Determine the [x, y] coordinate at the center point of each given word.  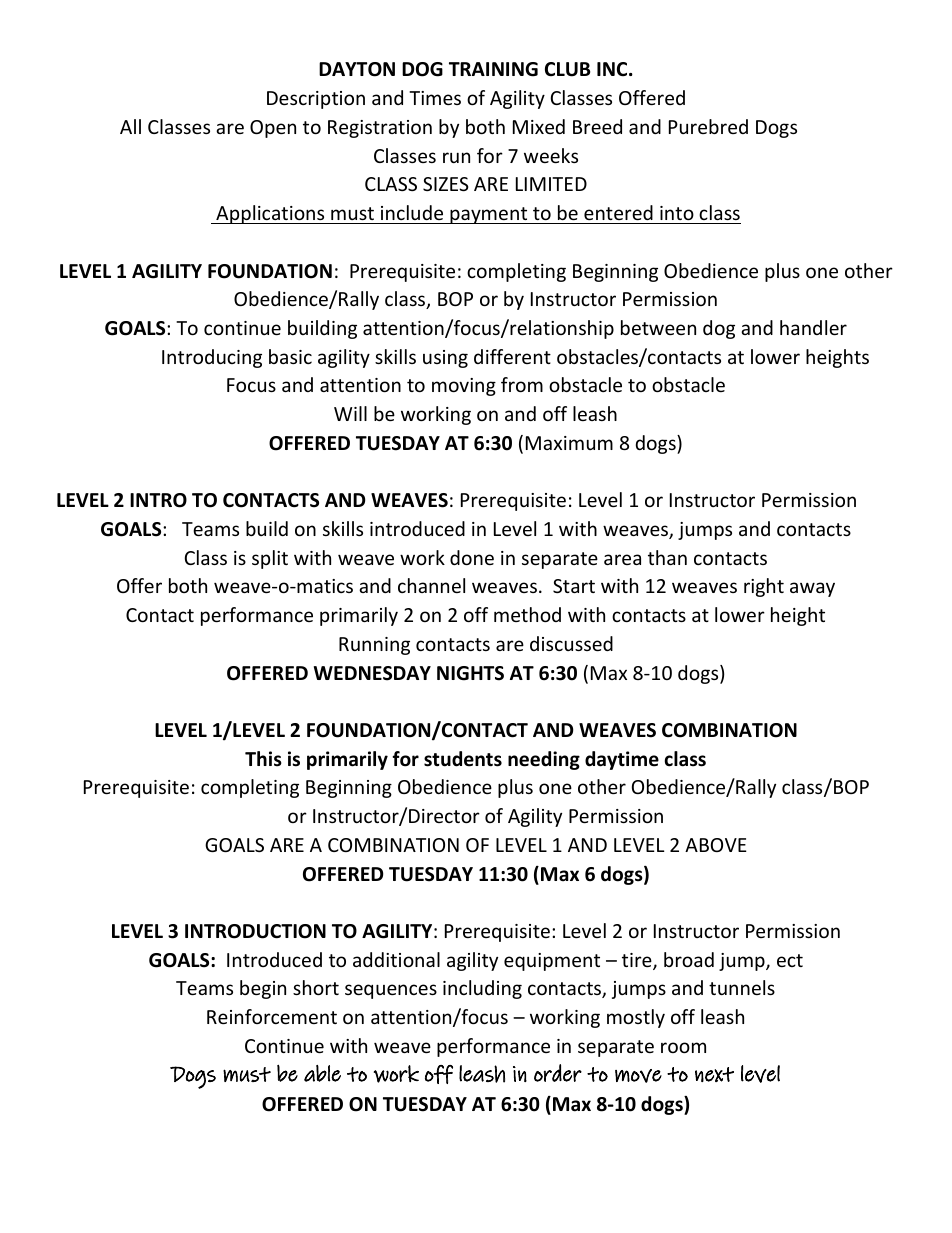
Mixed [539, 126]
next [714, 1074]
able [322, 1073]
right [764, 587]
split [270, 559]
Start [574, 586]
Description [316, 100]
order [558, 1073]
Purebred [708, 126]
